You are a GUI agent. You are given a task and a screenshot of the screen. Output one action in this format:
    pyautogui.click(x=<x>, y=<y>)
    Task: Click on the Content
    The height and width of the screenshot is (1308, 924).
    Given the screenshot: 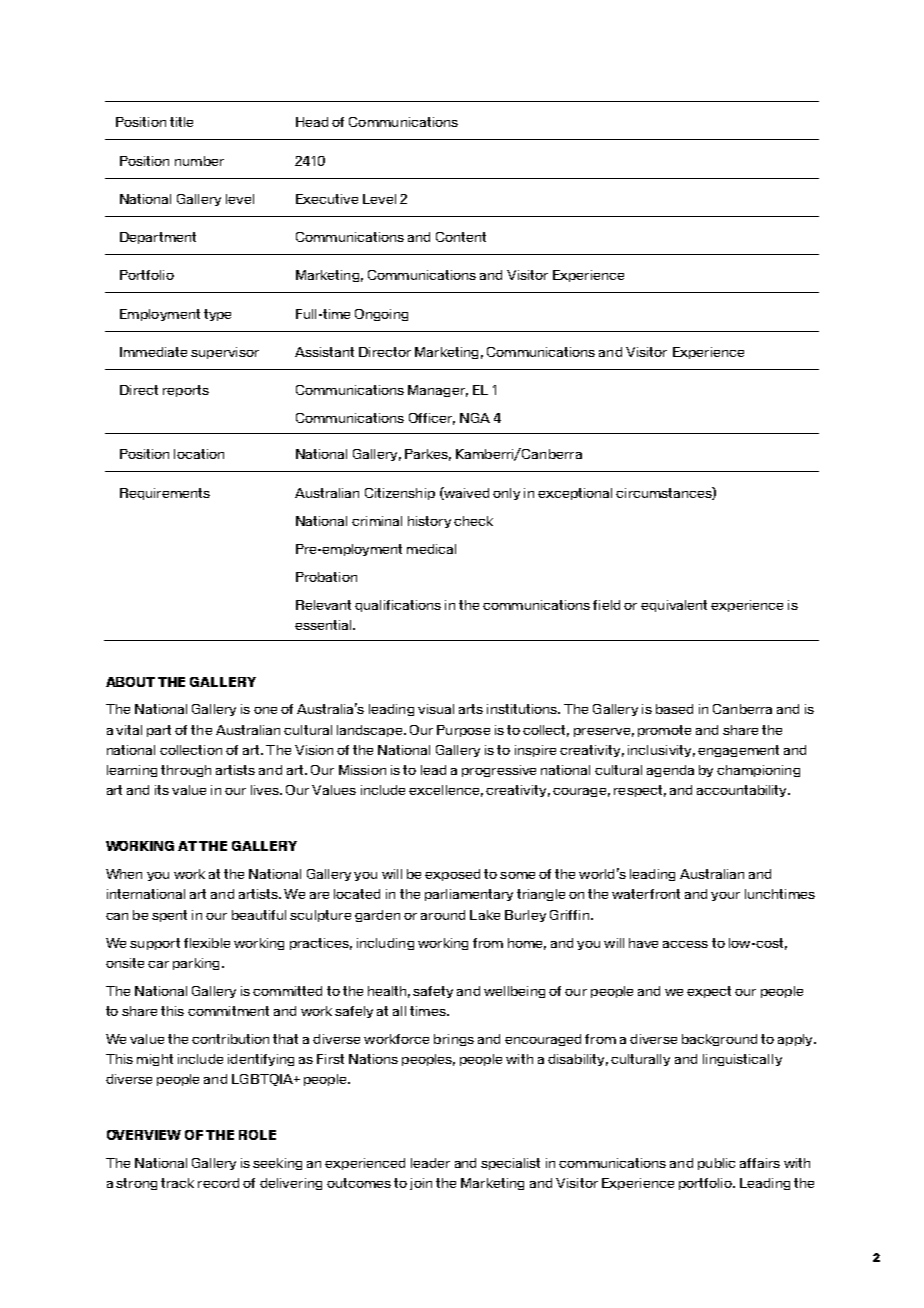 What is the action you would take?
    pyautogui.click(x=461, y=237)
